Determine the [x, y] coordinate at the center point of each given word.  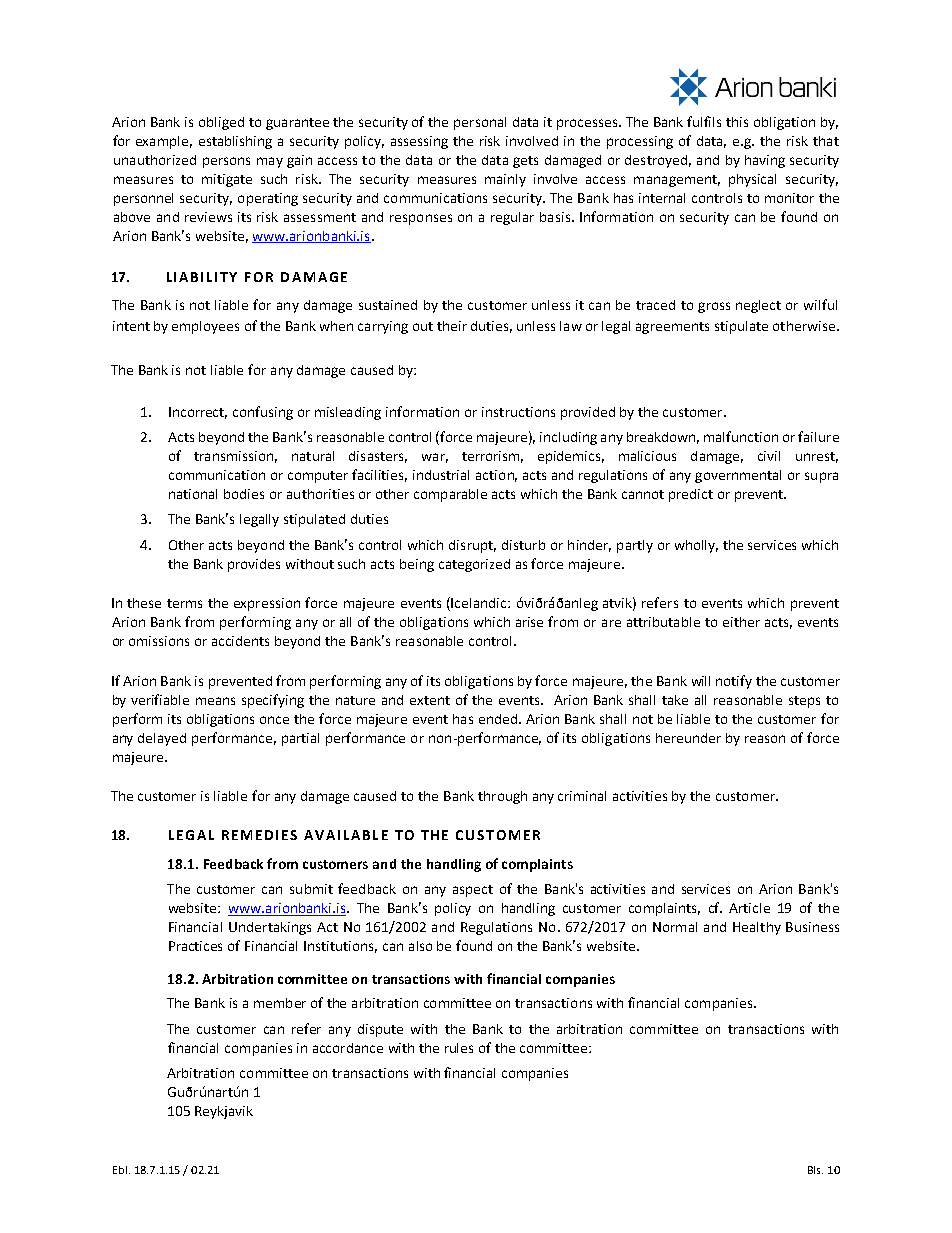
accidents [240, 641]
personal [480, 123]
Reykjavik [224, 1112]
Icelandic [480, 603]
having [765, 161]
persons [226, 162]
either [741, 622]
